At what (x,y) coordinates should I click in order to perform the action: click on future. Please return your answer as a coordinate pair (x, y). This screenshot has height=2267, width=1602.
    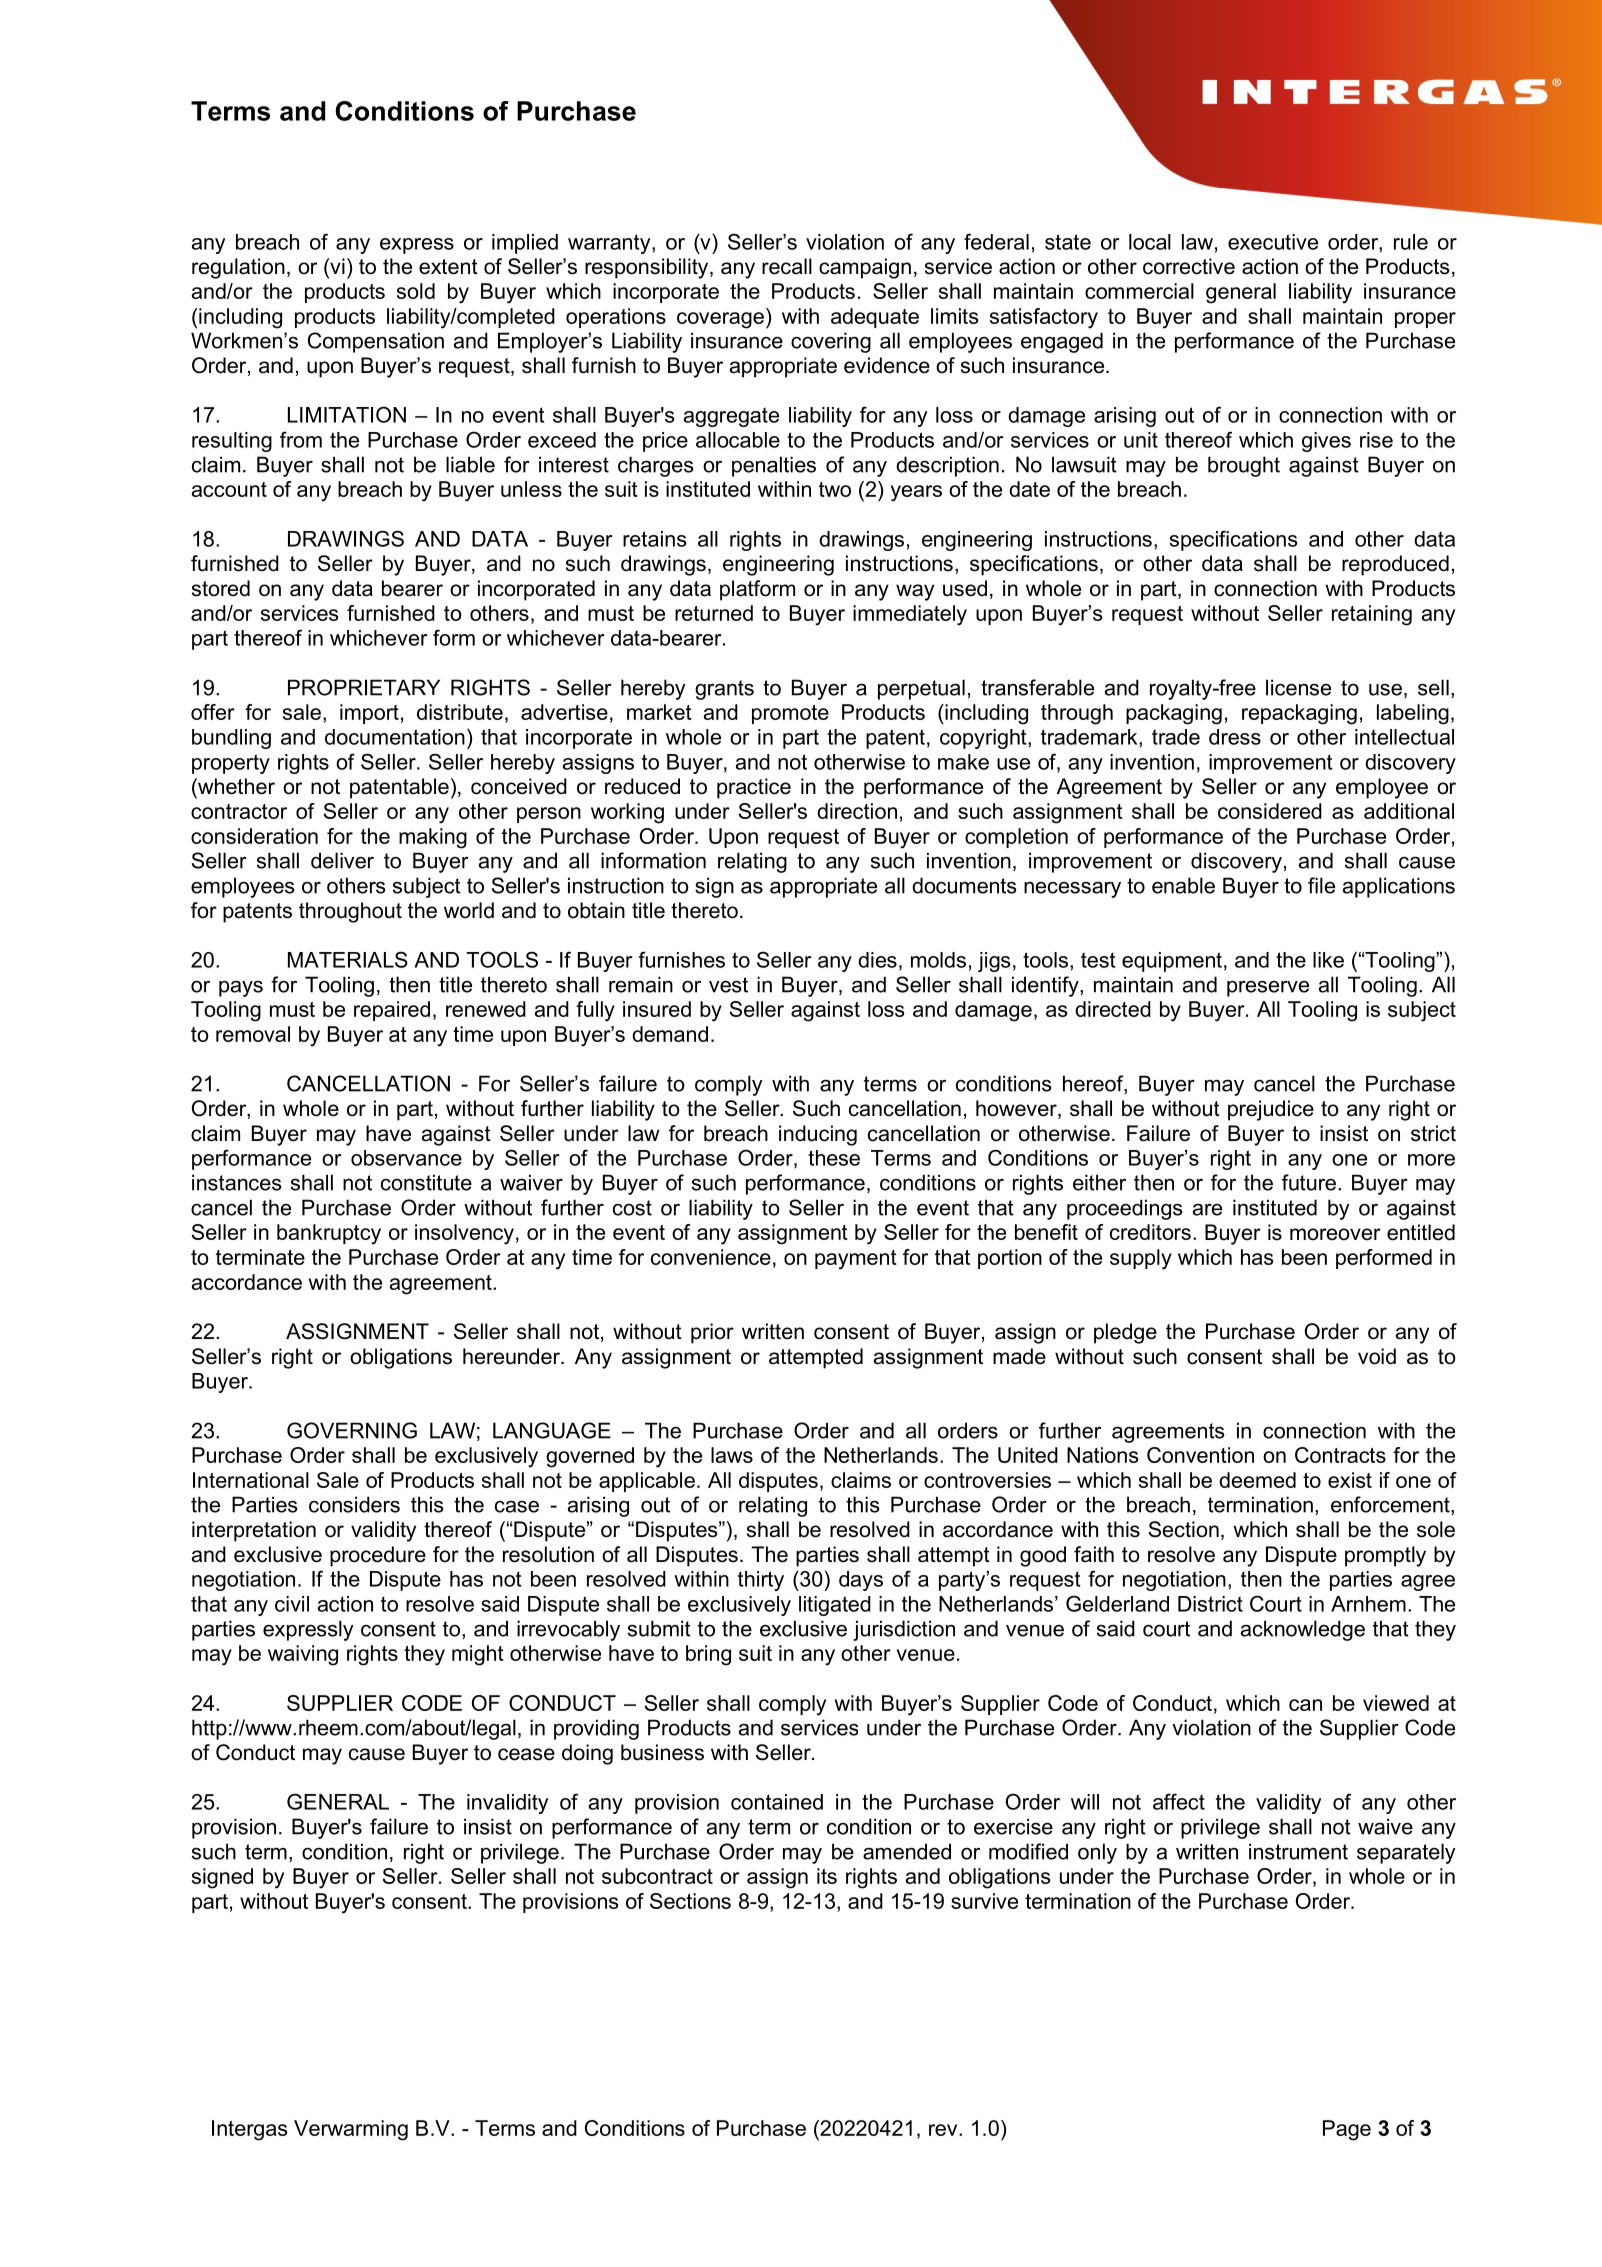
    Looking at the image, I should click on (1309, 1182).
